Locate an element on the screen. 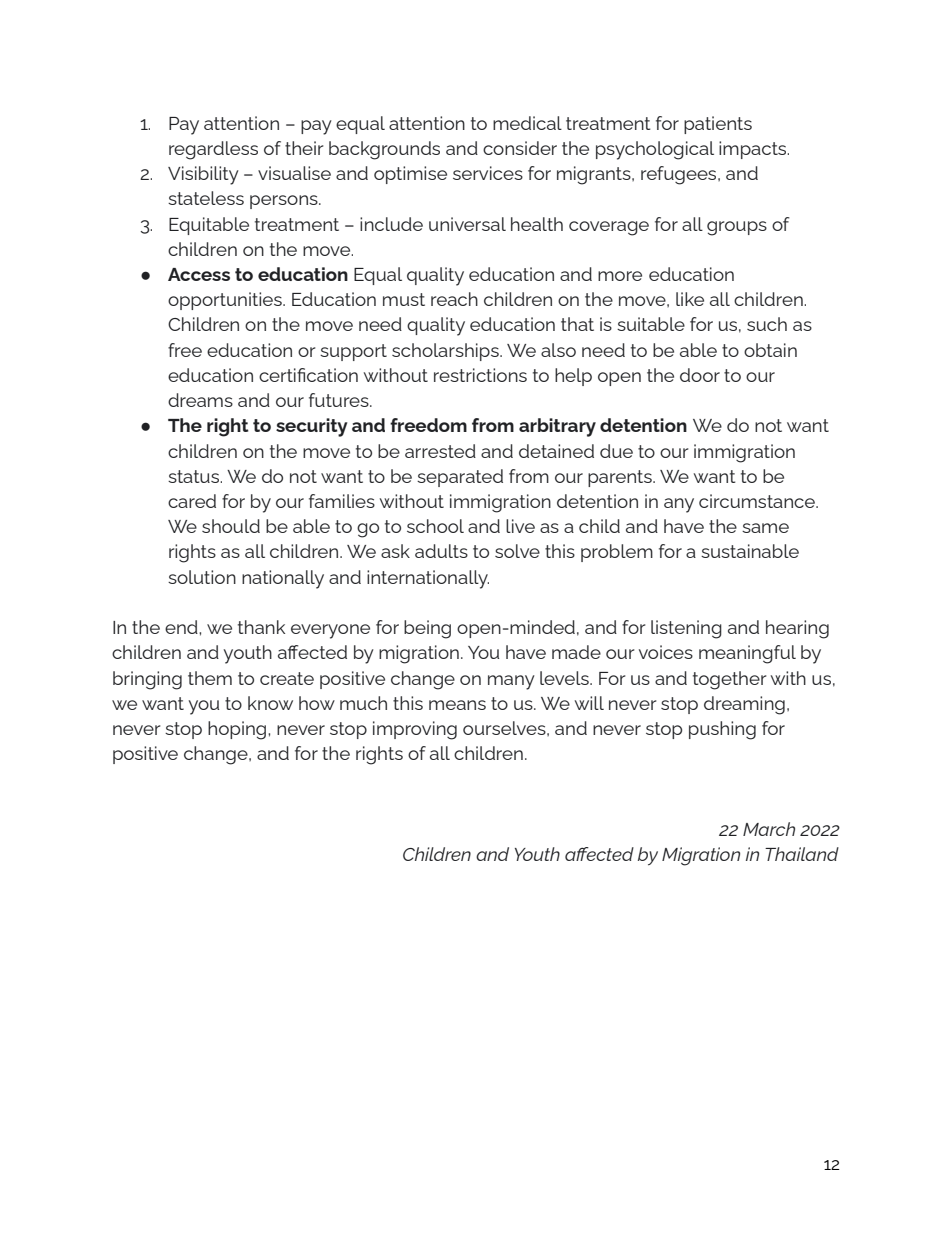 Image resolution: width=952 pixels, height=1233 pixels. many is located at coordinates (511, 682).
